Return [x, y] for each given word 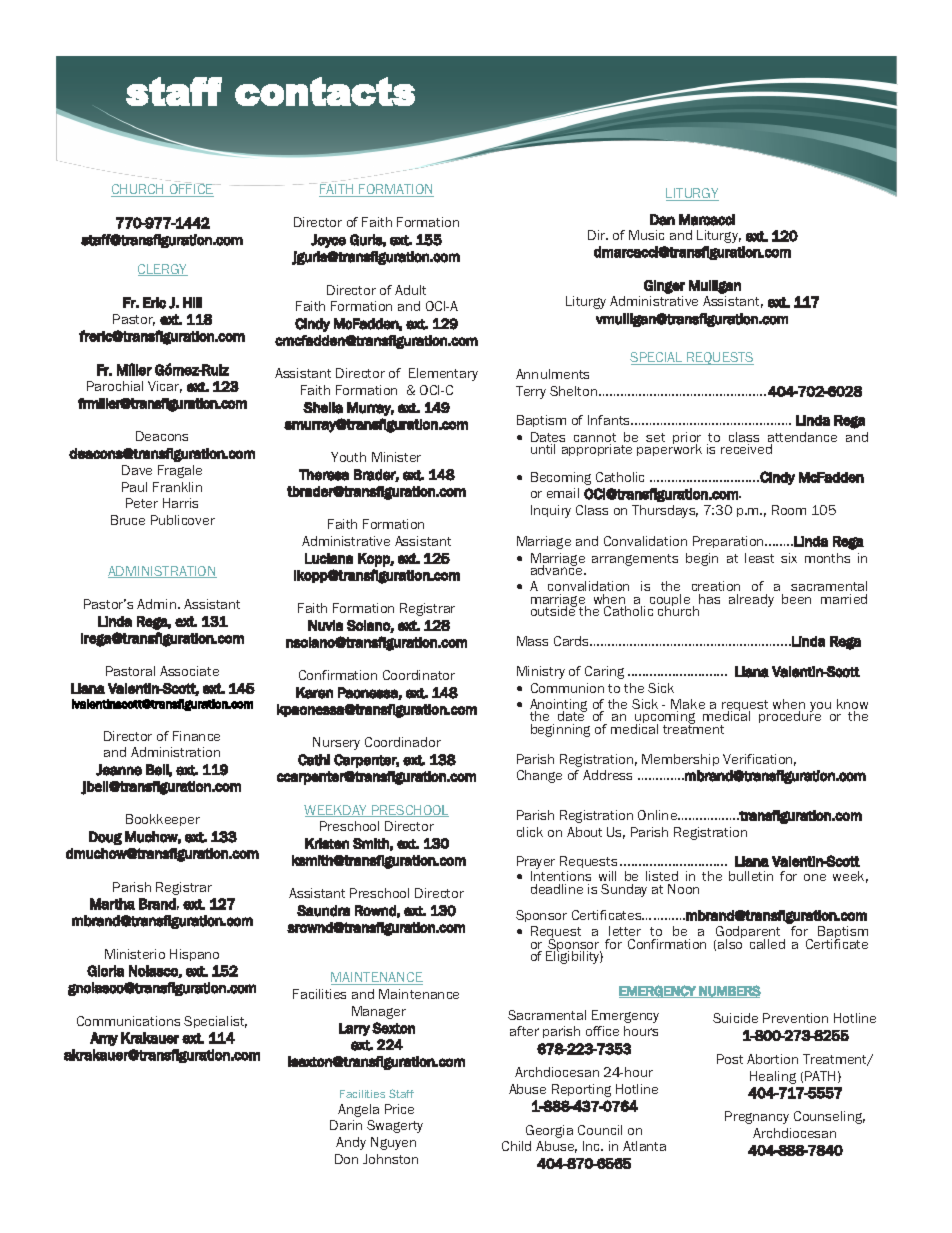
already [751, 600]
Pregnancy [757, 1117]
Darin [346, 1125]
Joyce [328, 241]
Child [516, 1146]
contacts [325, 91]
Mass [532, 641]
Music [646, 235]
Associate [189, 671]
